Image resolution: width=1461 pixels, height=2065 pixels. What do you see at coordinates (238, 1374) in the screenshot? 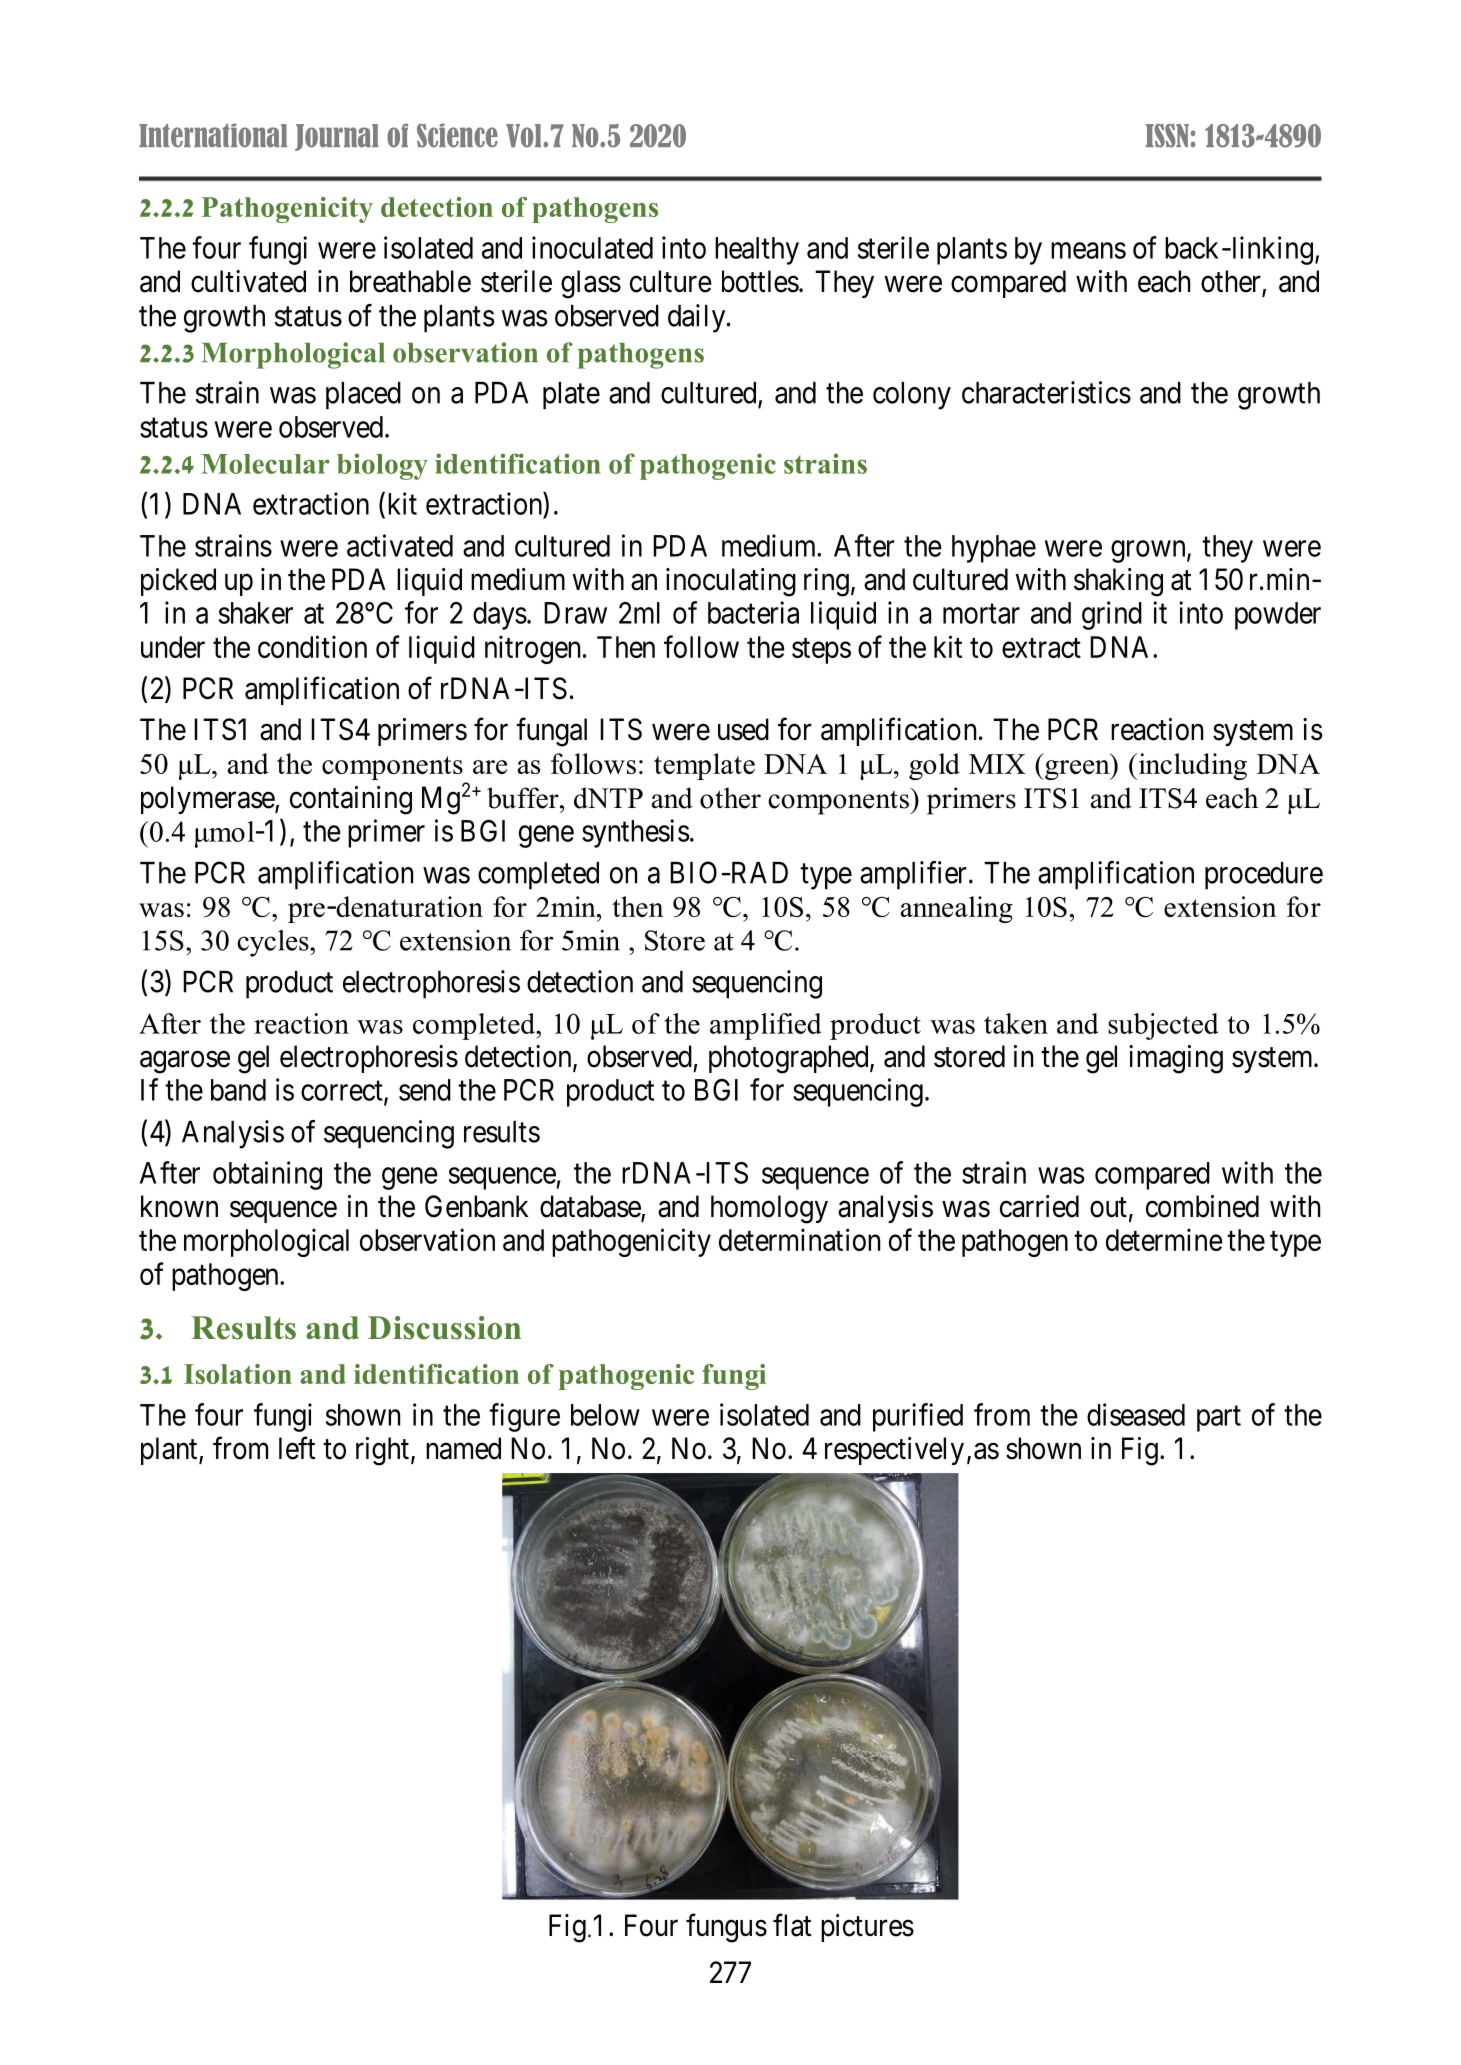
I see `Isolation` at bounding box center [238, 1374].
